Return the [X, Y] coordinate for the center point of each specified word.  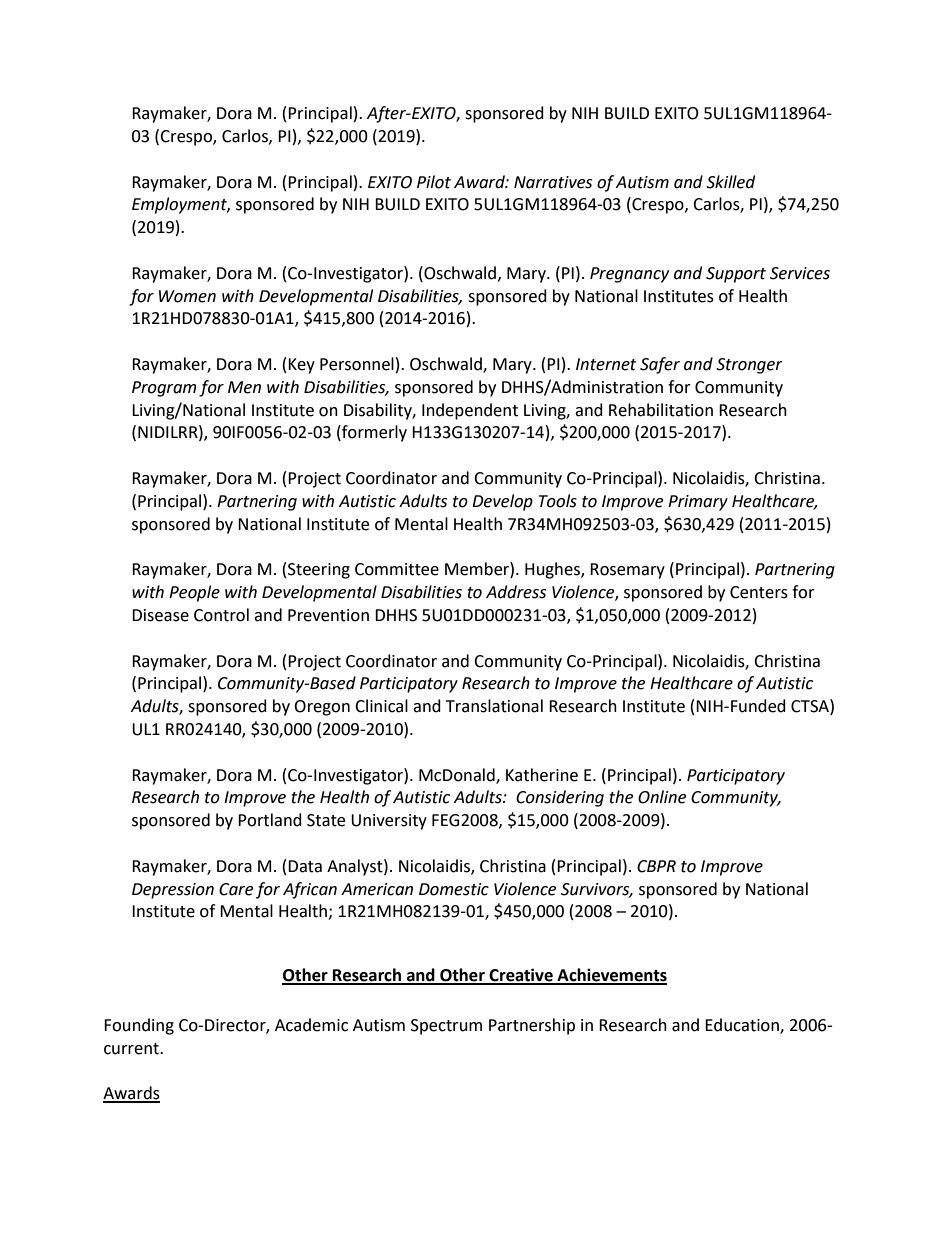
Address [516, 592]
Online [662, 797]
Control [221, 615]
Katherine [542, 775]
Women [187, 296]
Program [164, 389]
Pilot [434, 182]
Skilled [730, 182]
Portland [270, 820]
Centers [759, 592]
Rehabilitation [661, 410]
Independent [470, 411]
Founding [139, 1026]
